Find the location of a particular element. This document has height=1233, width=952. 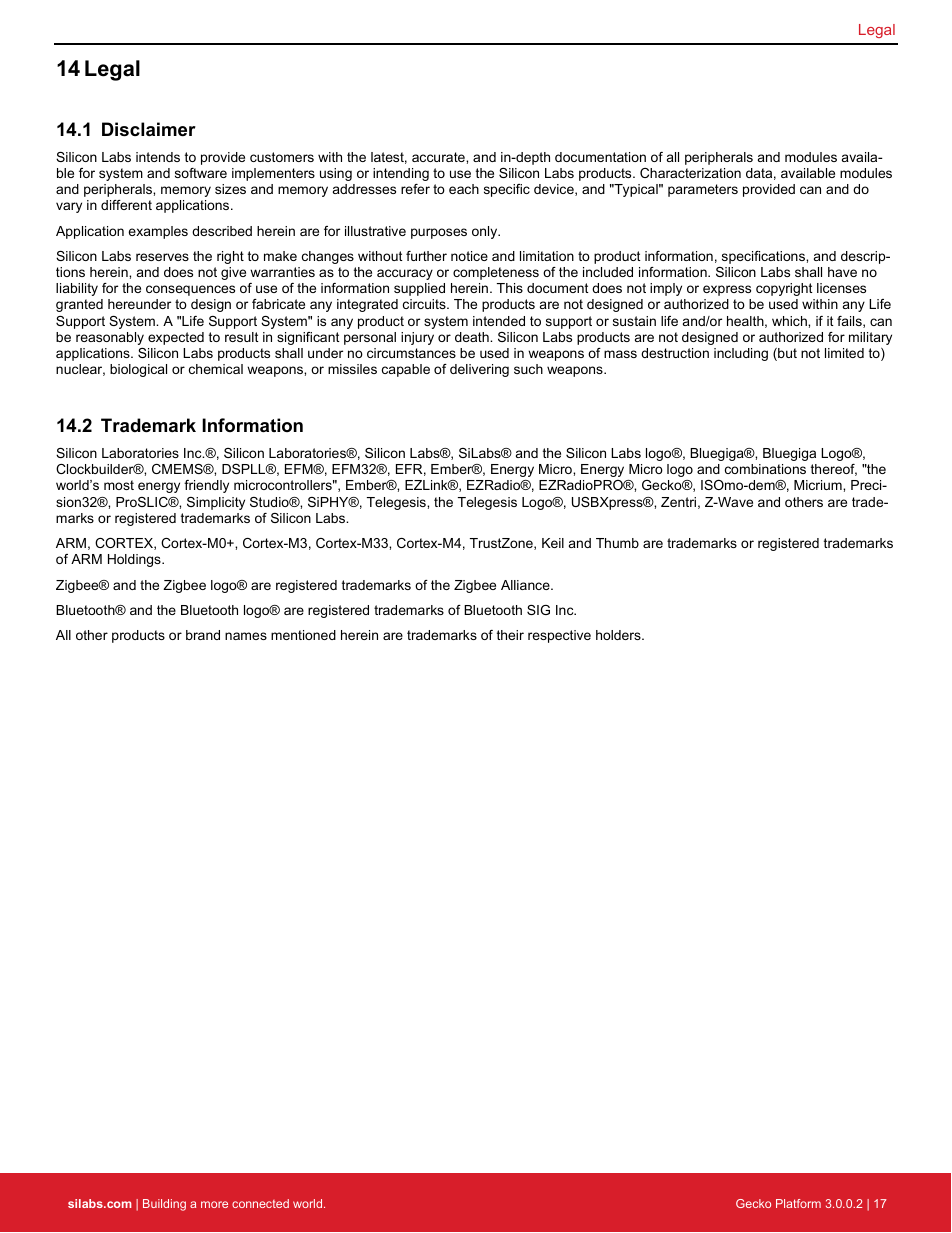

accurate is located at coordinates (439, 157).
